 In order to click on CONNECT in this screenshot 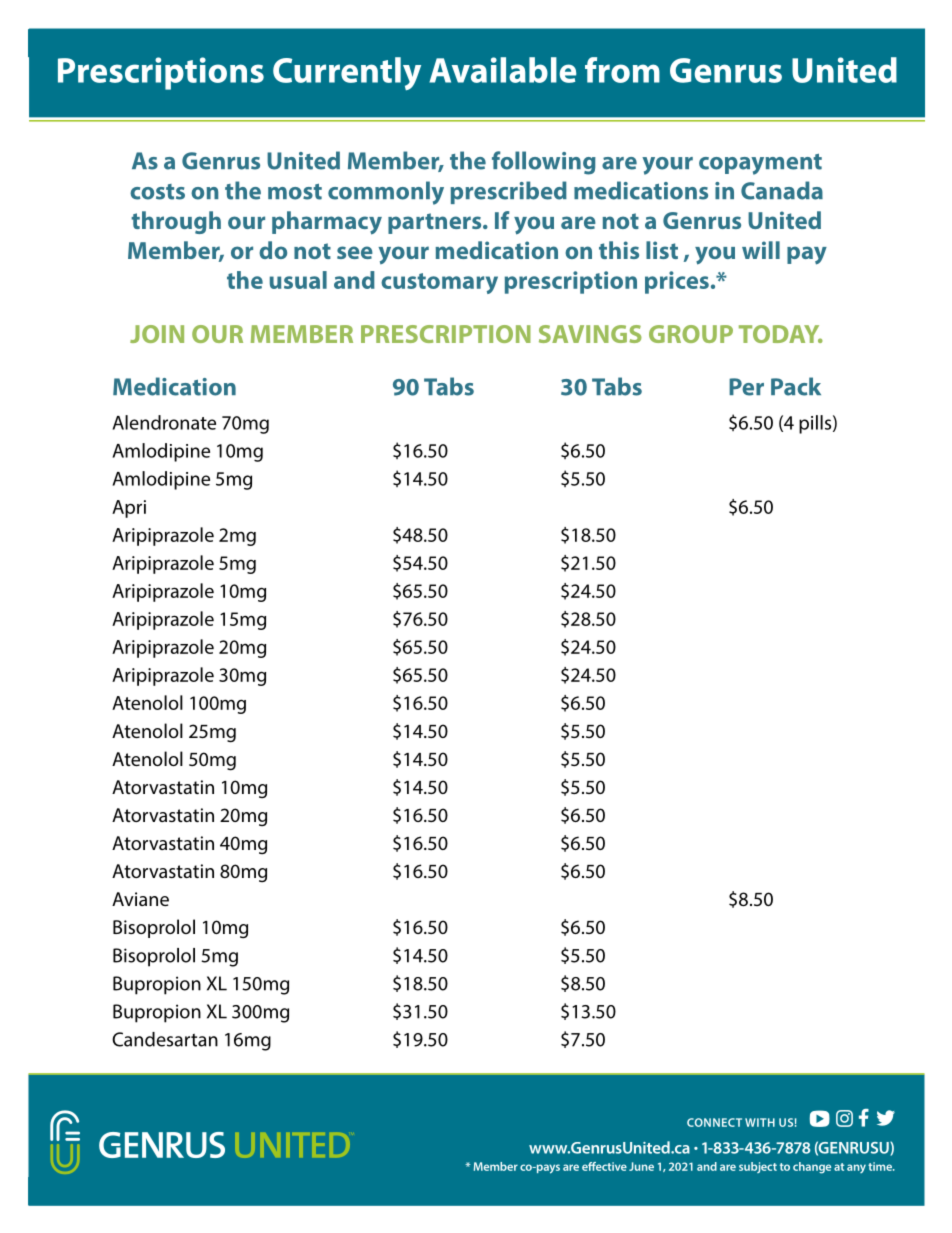, I will do `click(714, 1122)`.
